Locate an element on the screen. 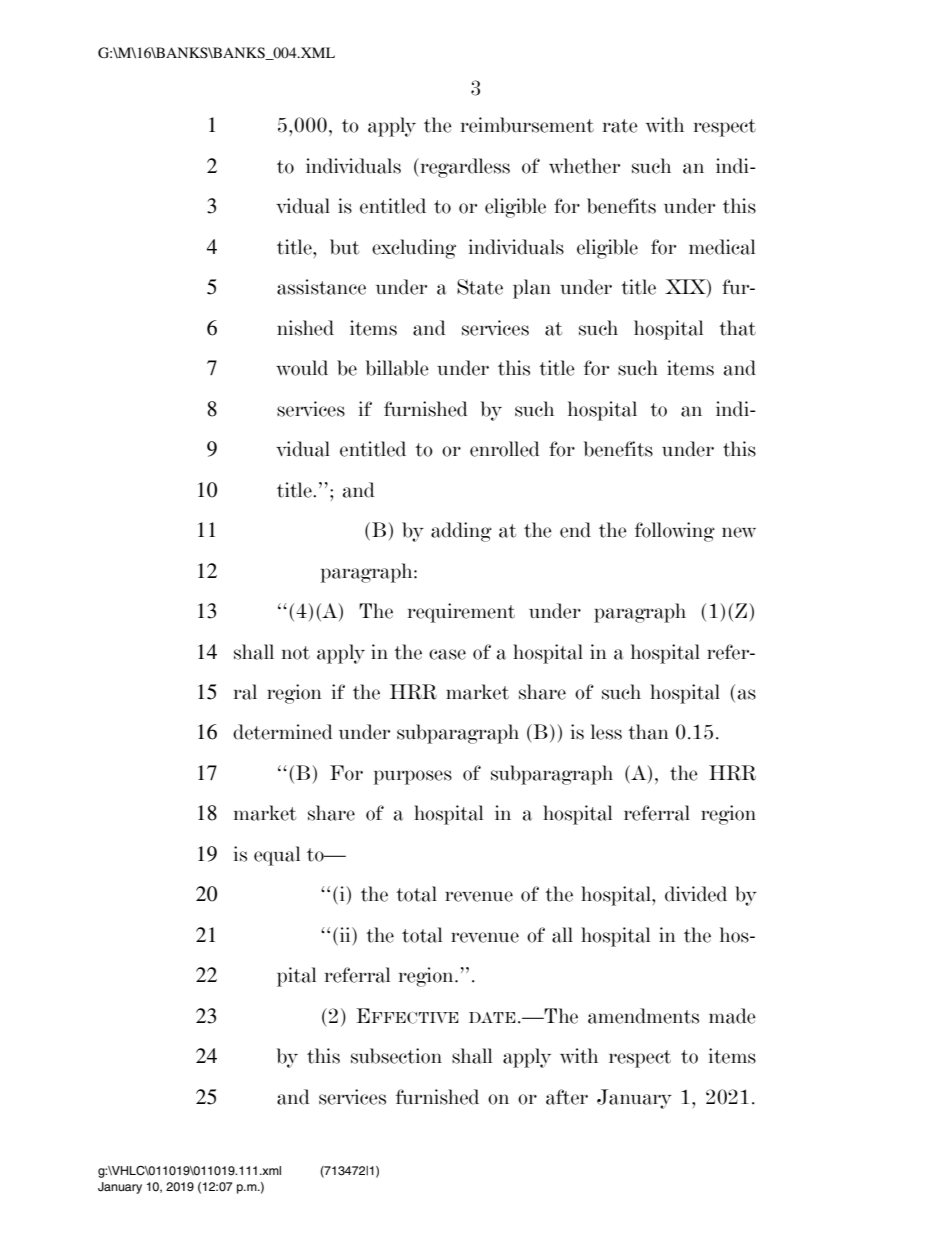  following is located at coordinates (675, 532).
